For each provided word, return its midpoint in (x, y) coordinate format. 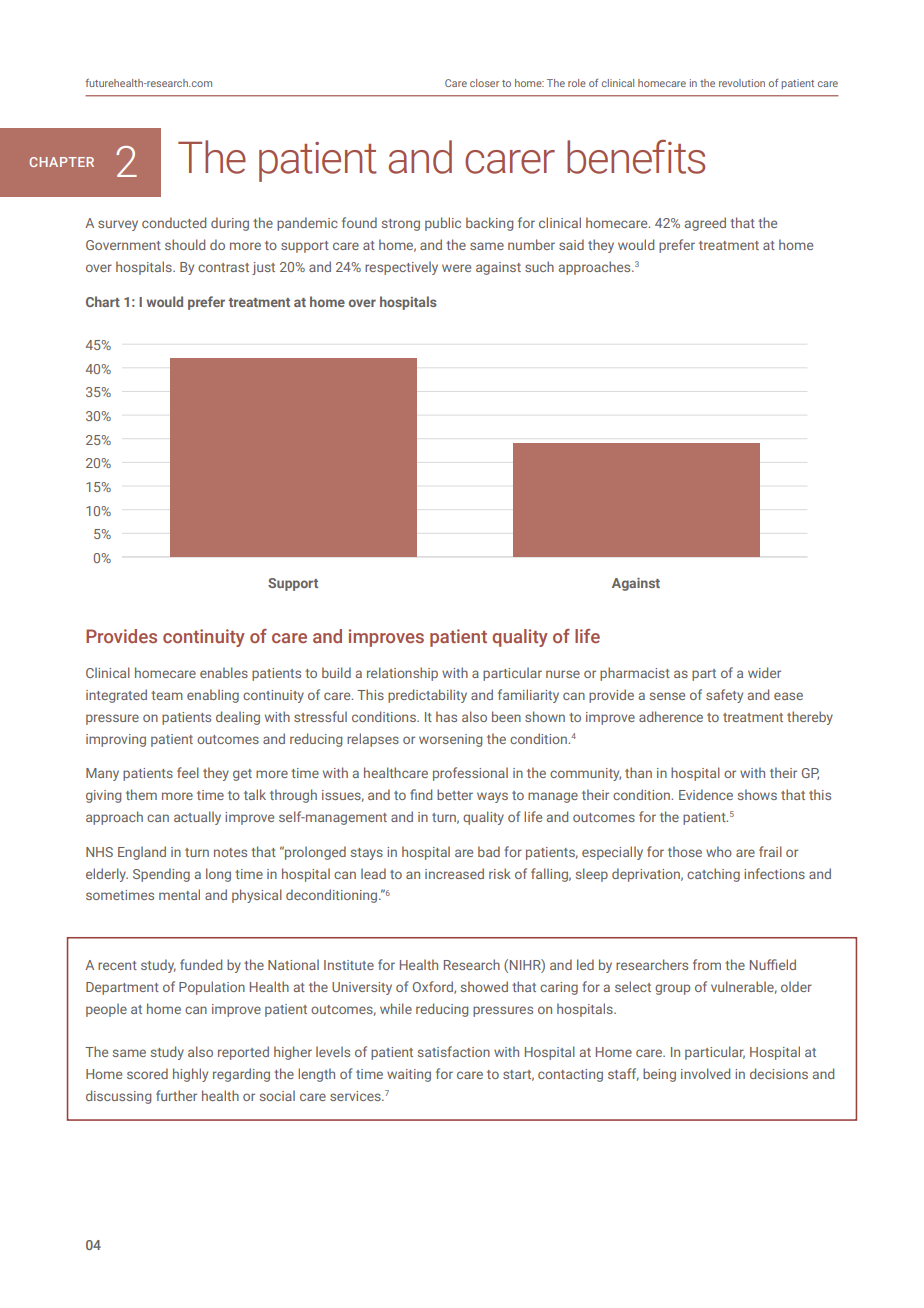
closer (484, 83)
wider (764, 672)
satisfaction (454, 1051)
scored (147, 1073)
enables (224, 672)
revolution (742, 83)
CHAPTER (61, 162)
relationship (402, 674)
